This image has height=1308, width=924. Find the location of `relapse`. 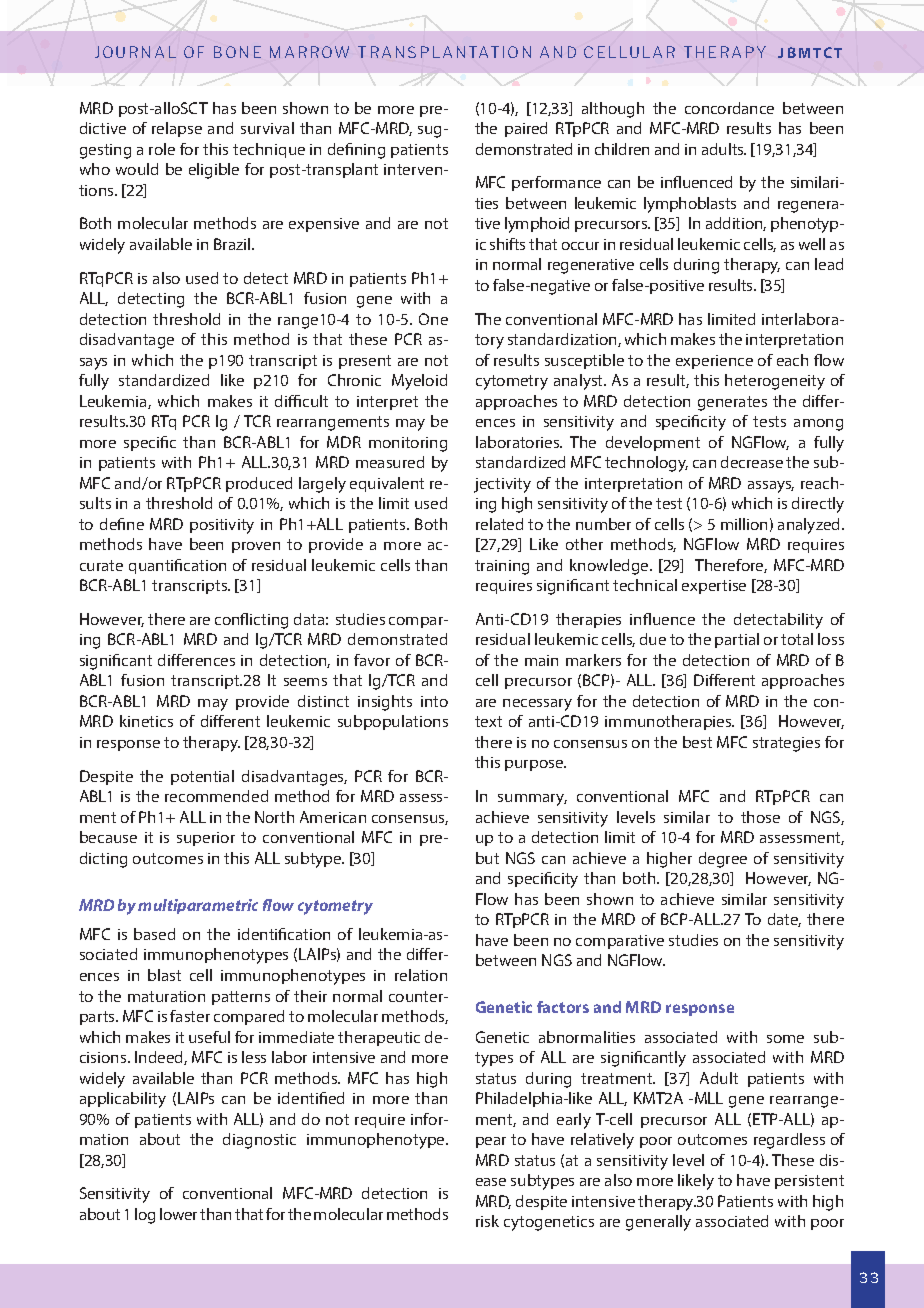

relapse is located at coordinates (177, 129).
